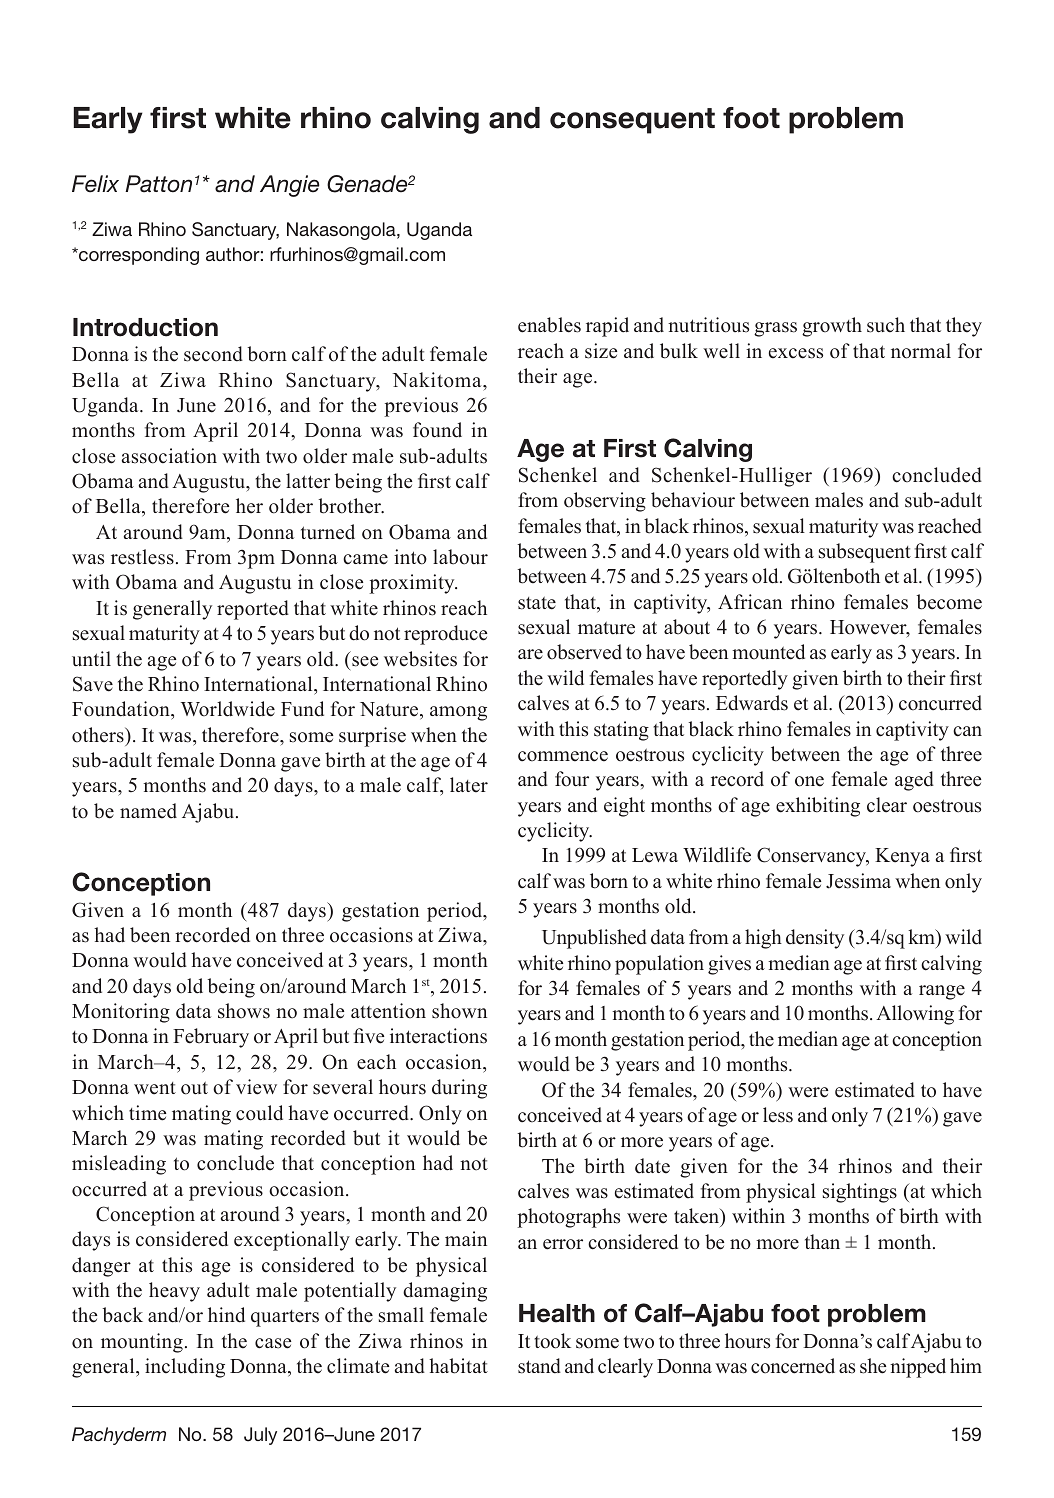 The height and width of the image is (1498, 1054). Describe the element at coordinates (290, 186) in the image. I see `Angie` at that location.
